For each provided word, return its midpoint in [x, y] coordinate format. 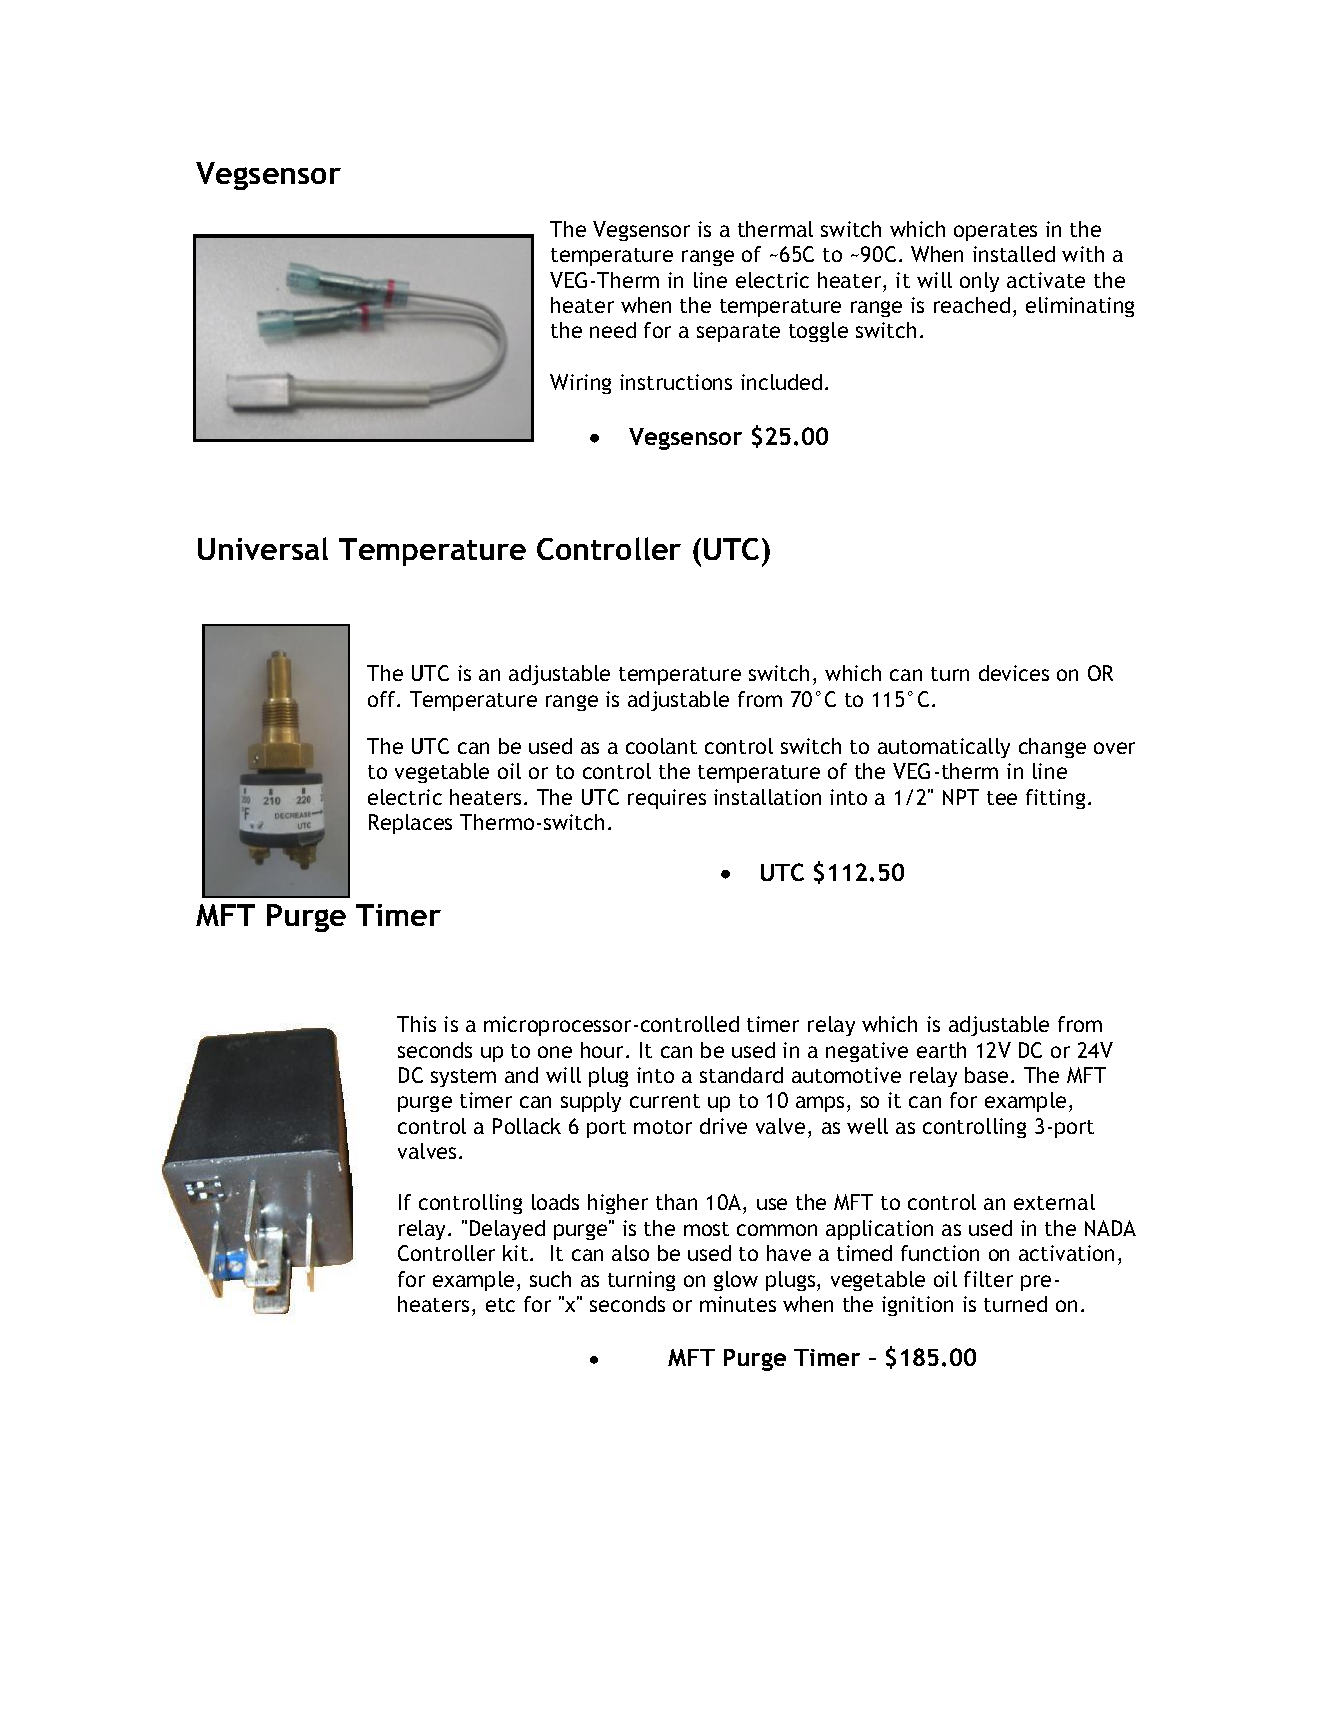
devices [1014, 673]
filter [988, 1279]
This [416, 1024]
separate [738, 333]
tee [1002, 798]
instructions [676, 382]
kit [517, 1253]
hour [604, 1050]
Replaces [410, 824]
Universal [263, 548]
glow [736, 1281]
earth [941, 1050]
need [613, 330]
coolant [661, 746]
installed [1014, 254]
